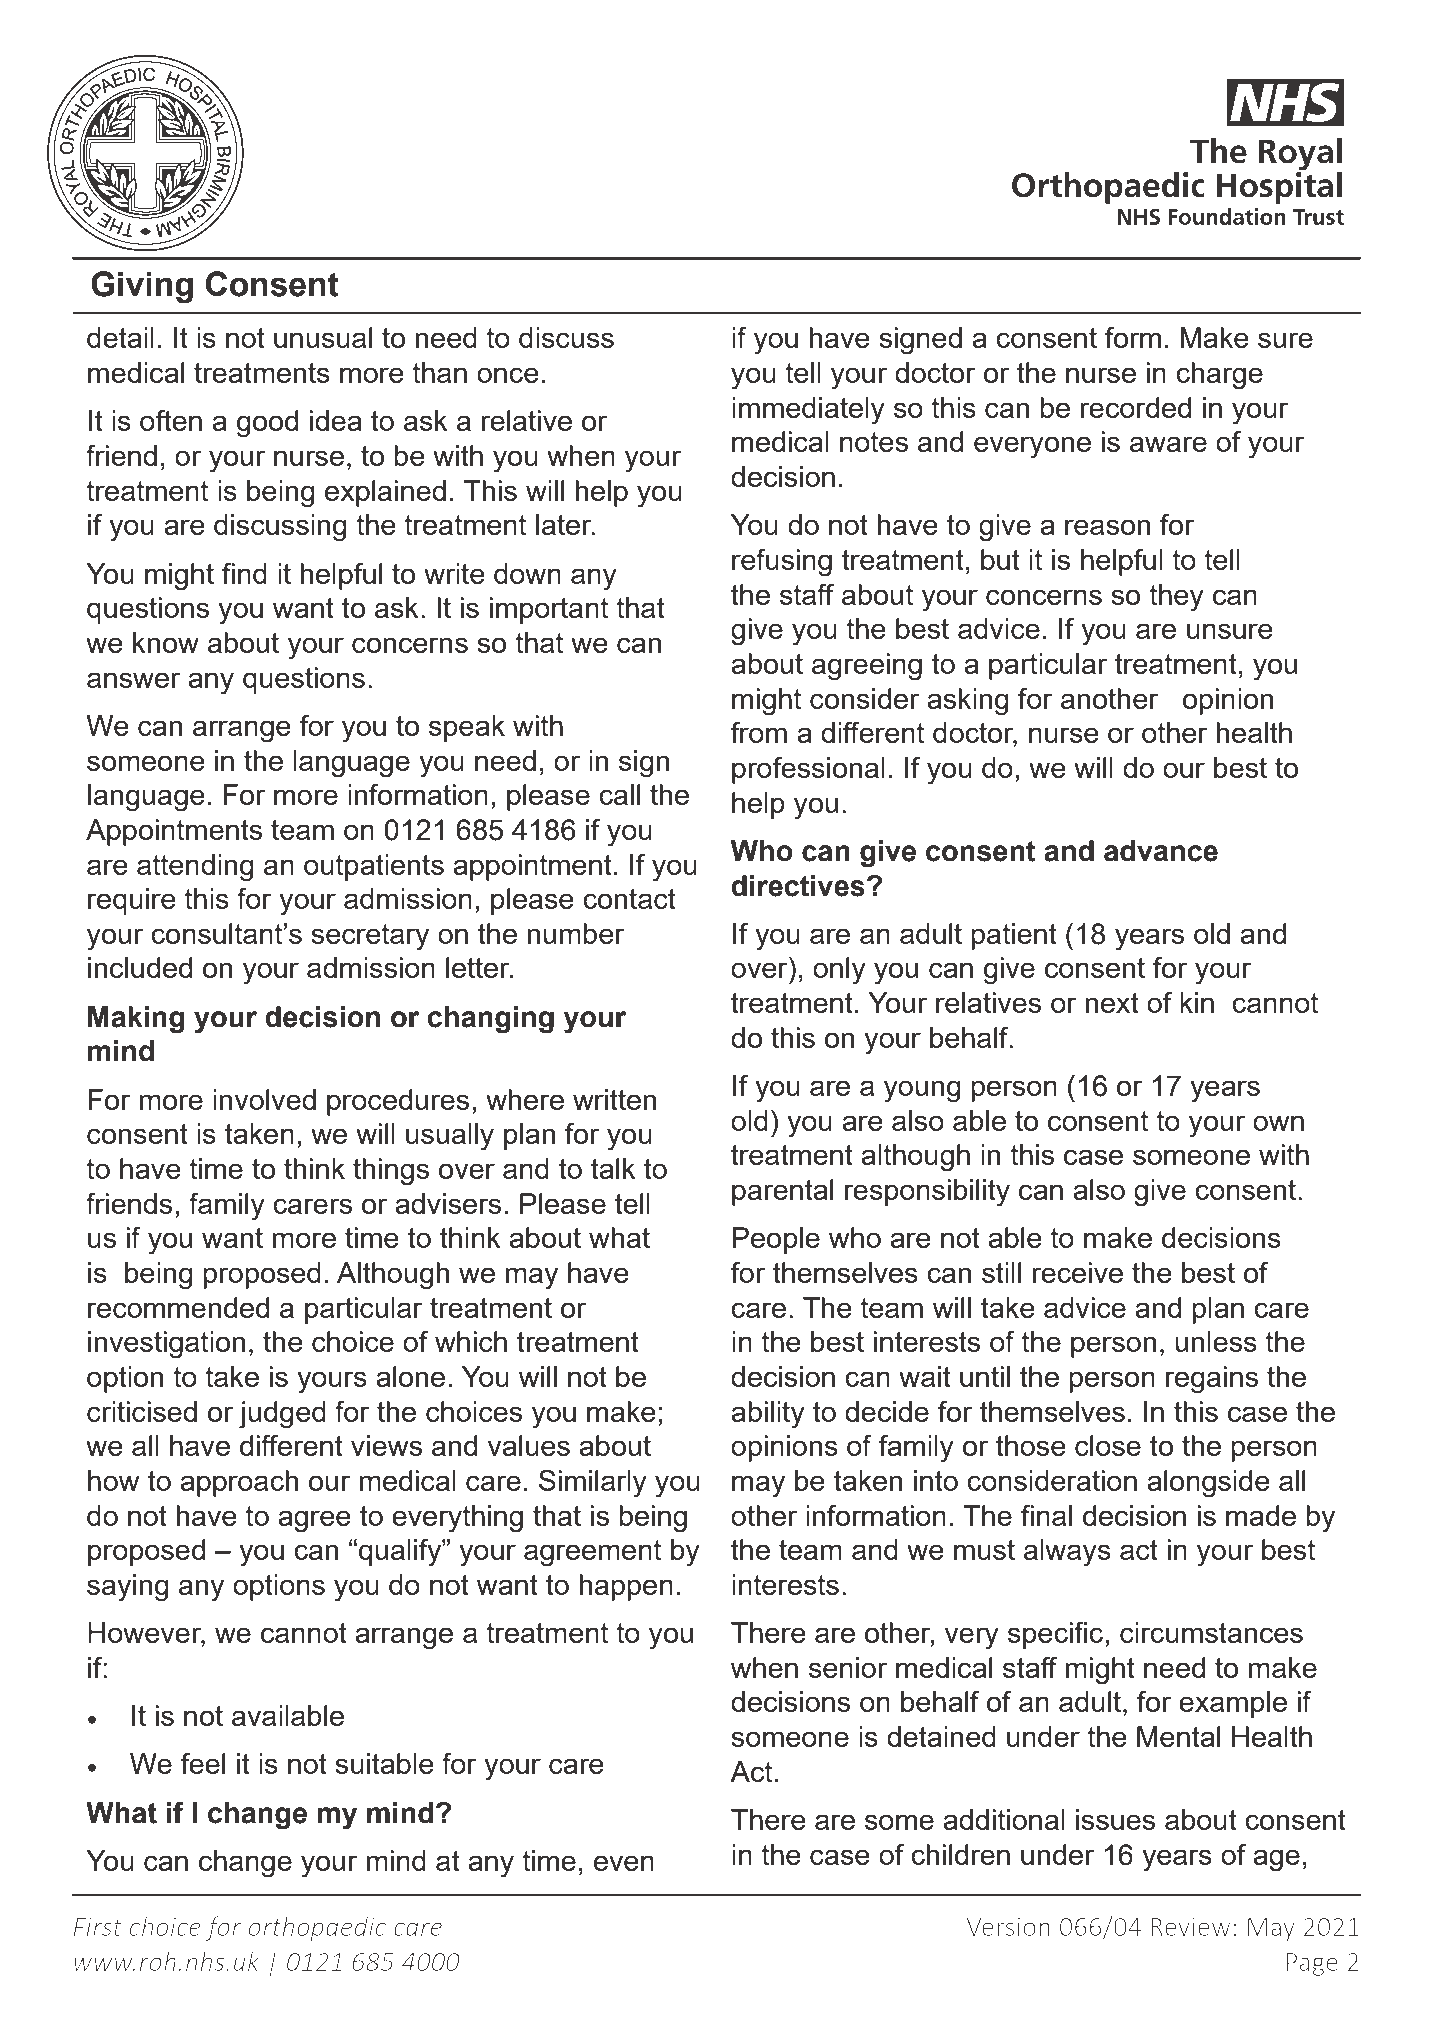  Describe the element at coordinates (1219, 376) in the screenshot. I see `charge` at that location.
